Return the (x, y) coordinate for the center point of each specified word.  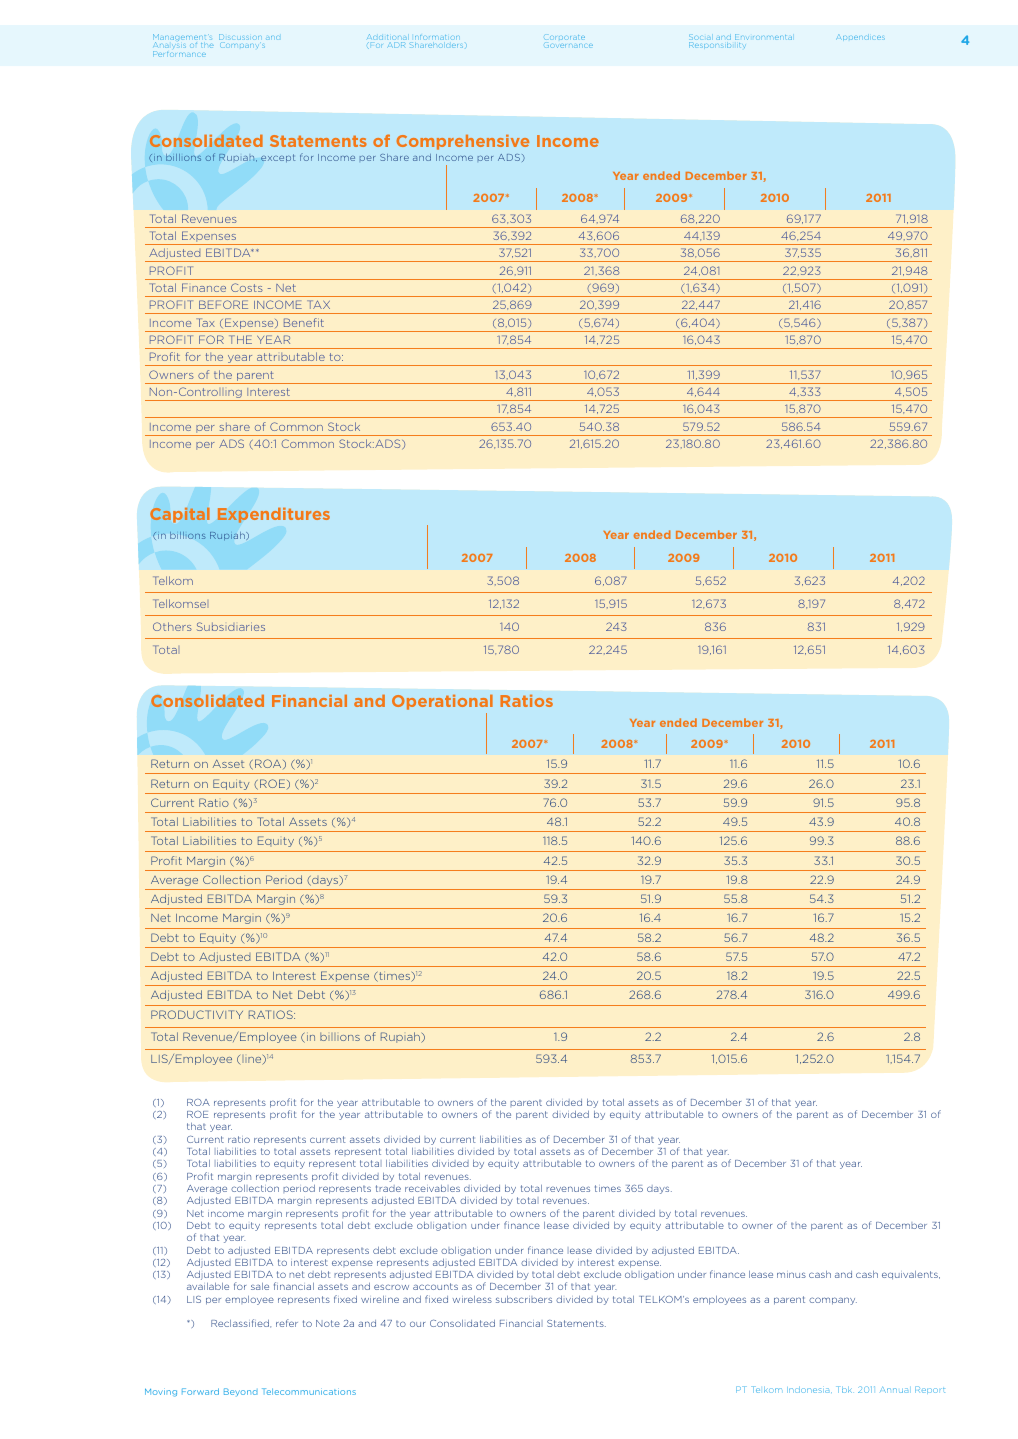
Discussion (240, 37)
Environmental (763, 37)
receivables (432, 1188)
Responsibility (717, 45)
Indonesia (809, 1390)
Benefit (304, 322)
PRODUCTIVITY (197, 1014)
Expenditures (274, 515)
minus (791, 1275)
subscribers (524, 1299)
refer (287, 1323)
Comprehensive (462, 142)
